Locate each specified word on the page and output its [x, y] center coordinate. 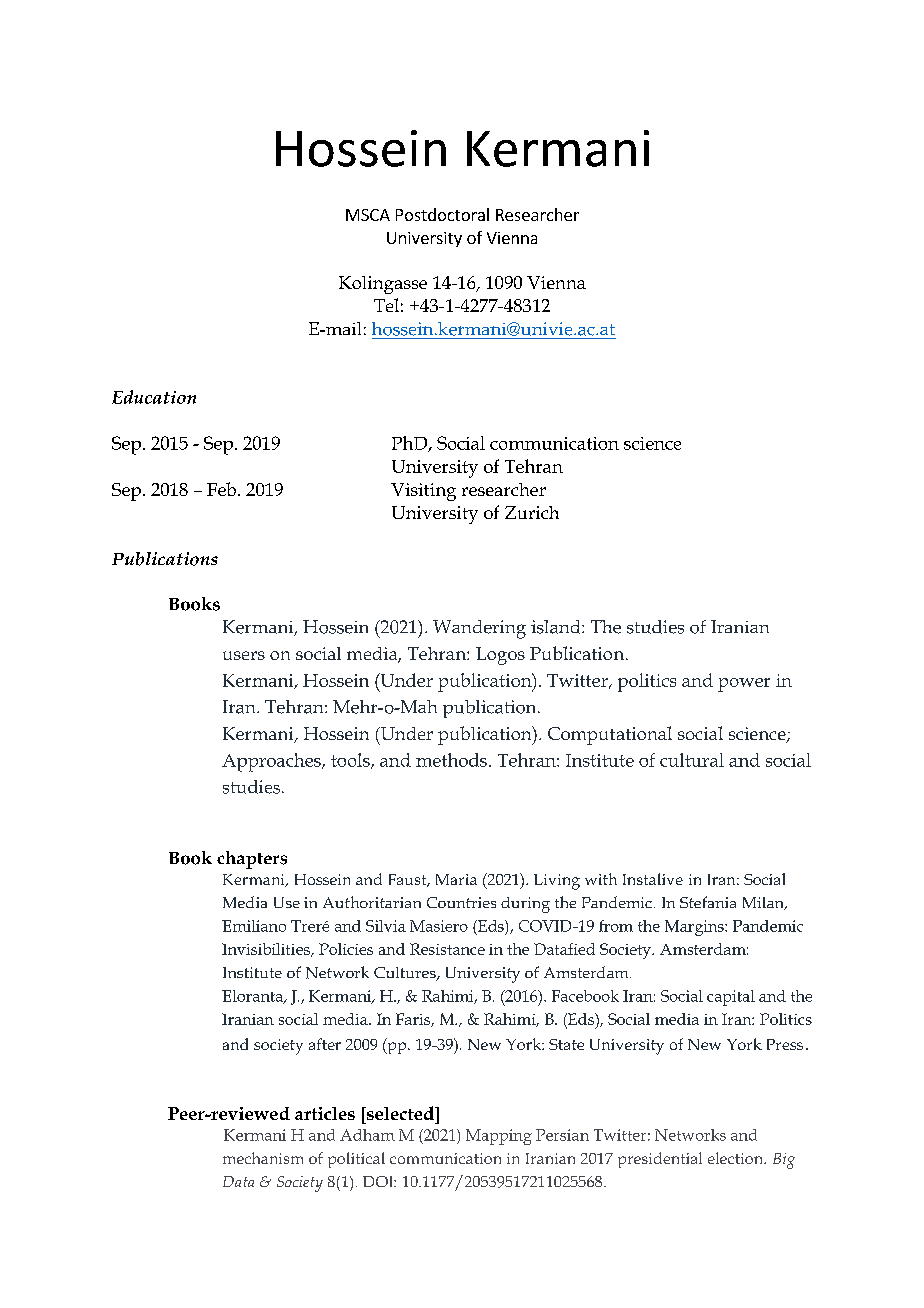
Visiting [423, 492]
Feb [223, 489]
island [557, 627]
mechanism [263, 1158]
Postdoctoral [442, 214]
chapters [252, 860]
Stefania [708, 902]
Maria [456, 879]
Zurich [532, 512]
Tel [386, 305]
